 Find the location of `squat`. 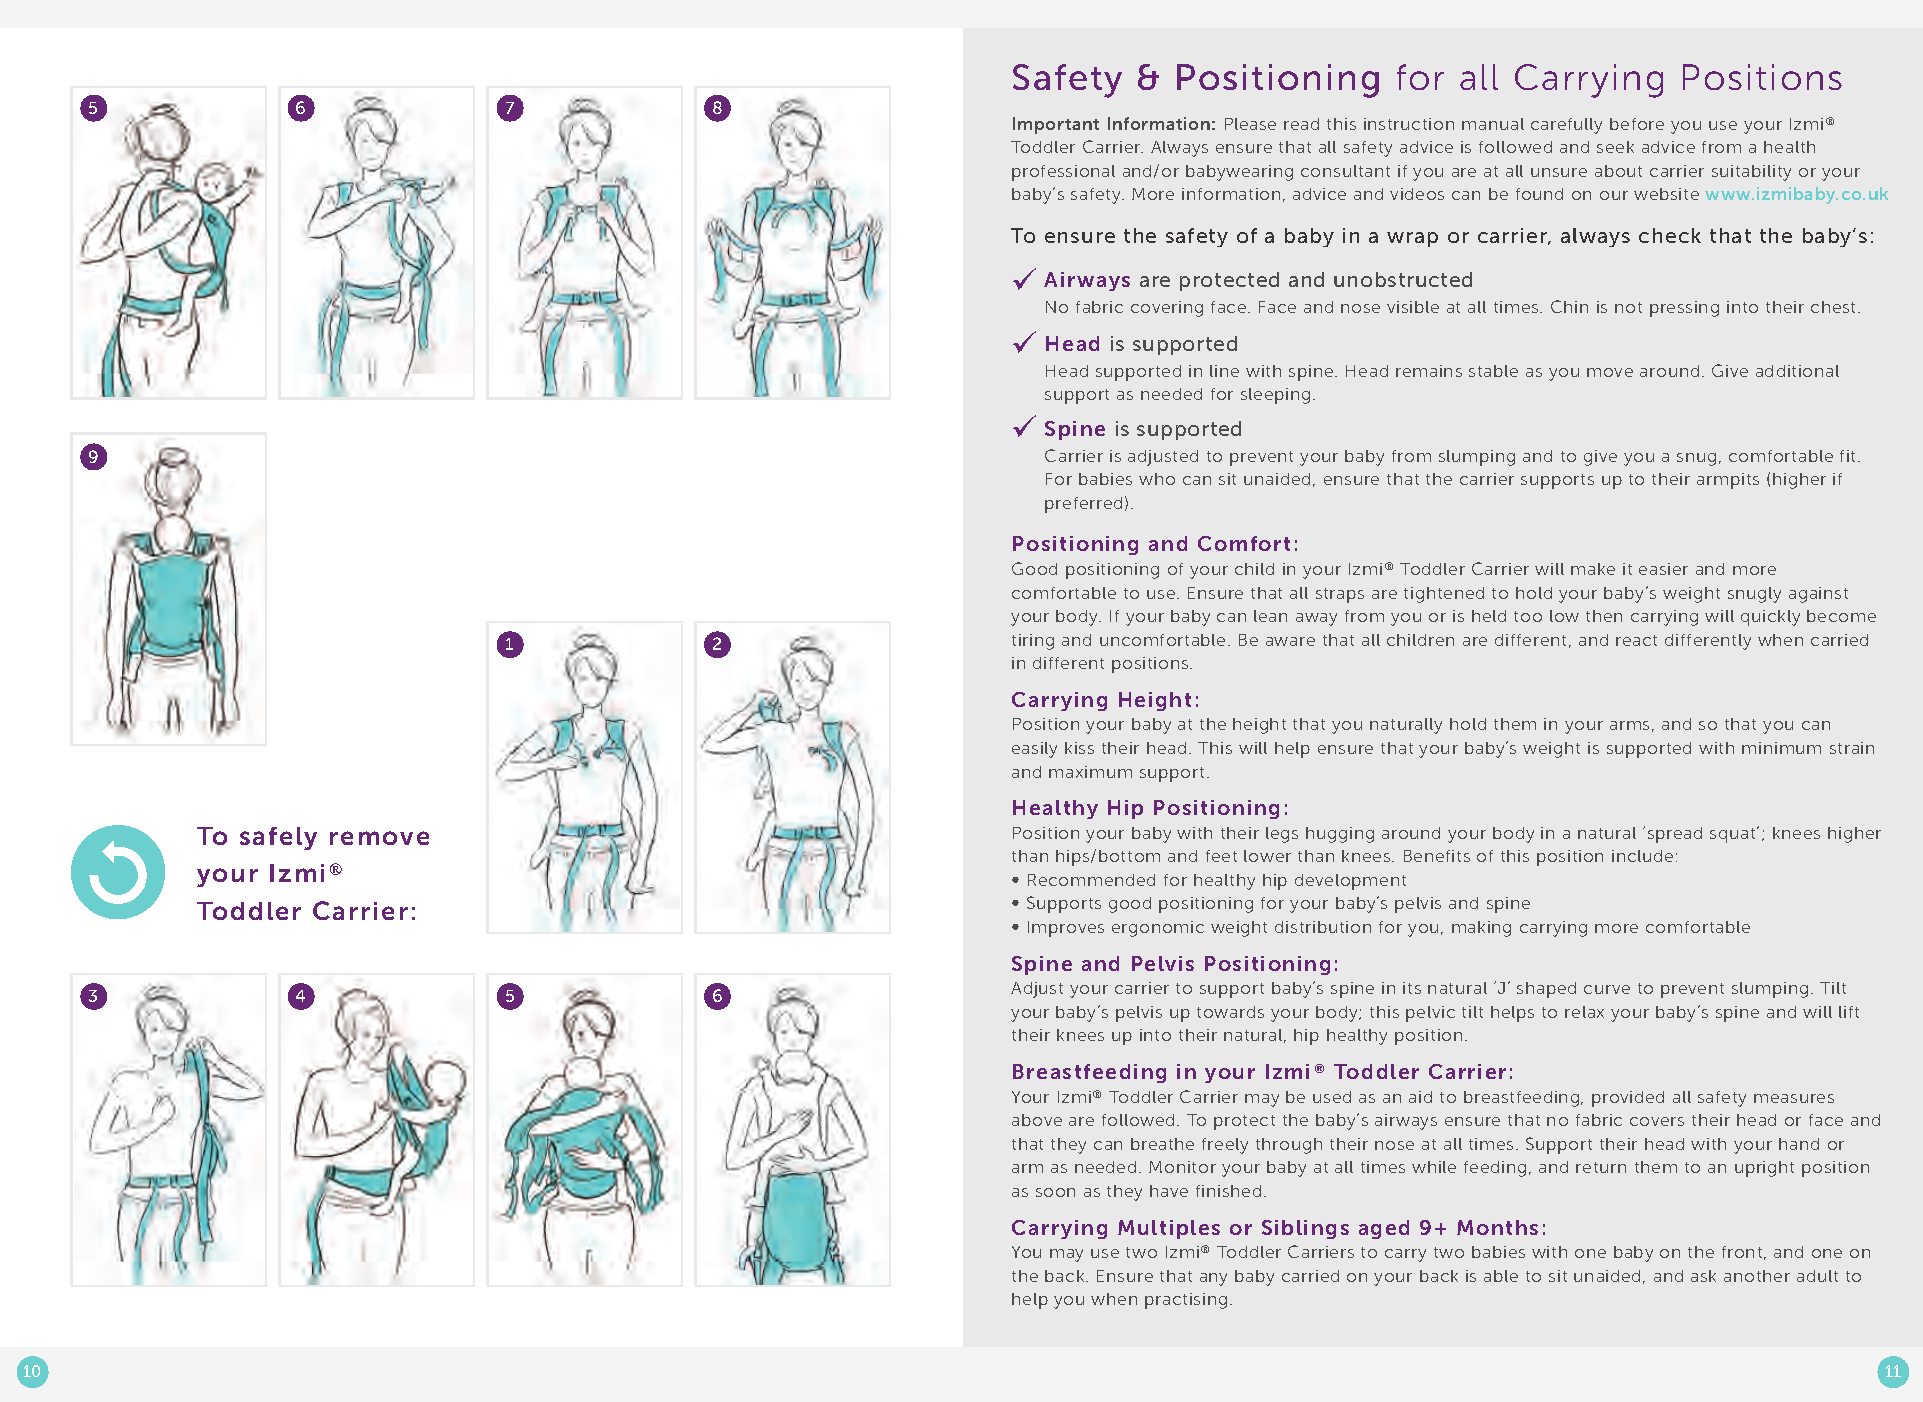

squat is located at coordinates (1734, 835).
